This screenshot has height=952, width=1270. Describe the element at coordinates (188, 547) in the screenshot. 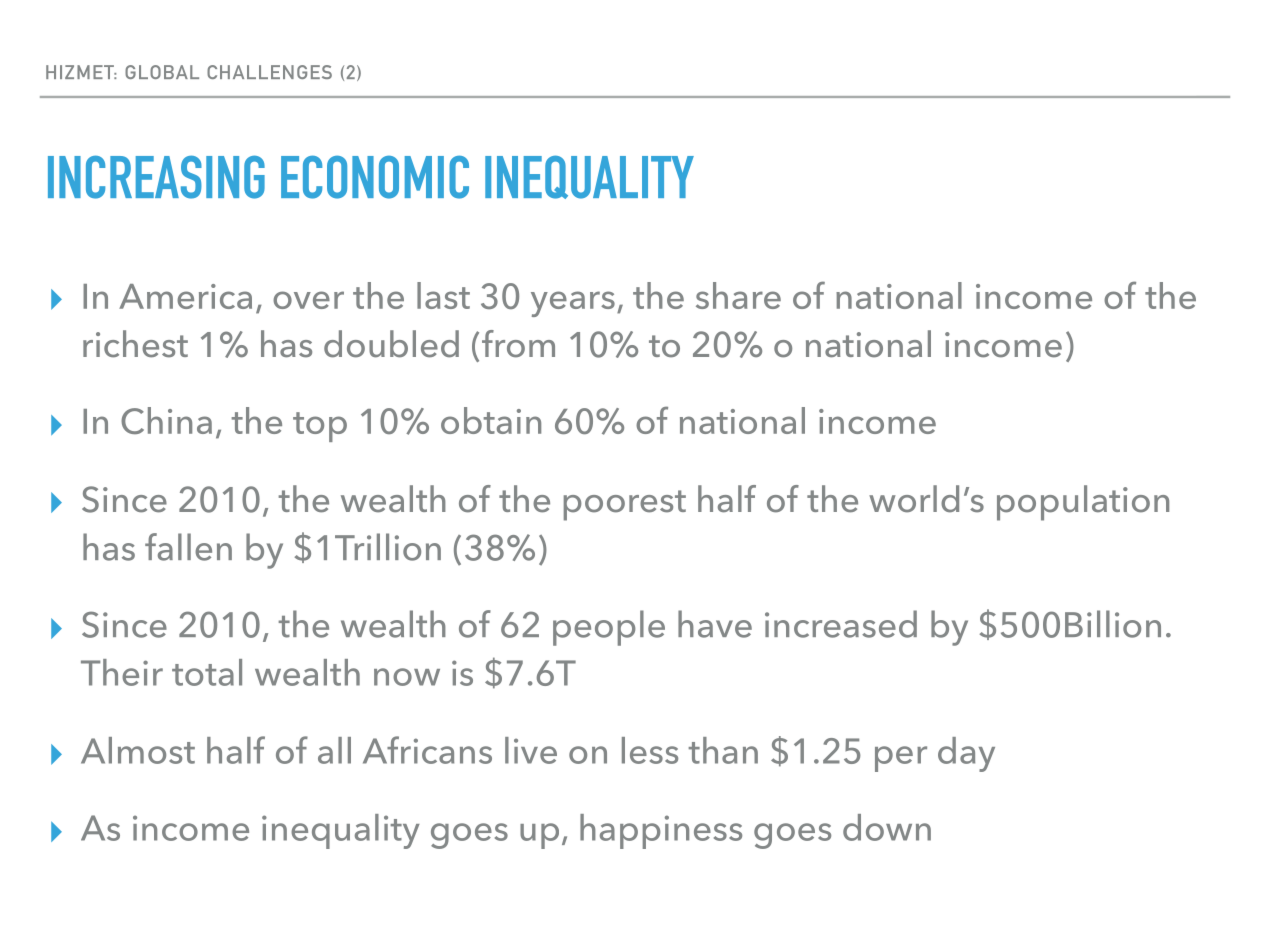

I see `fallen` at that location.
